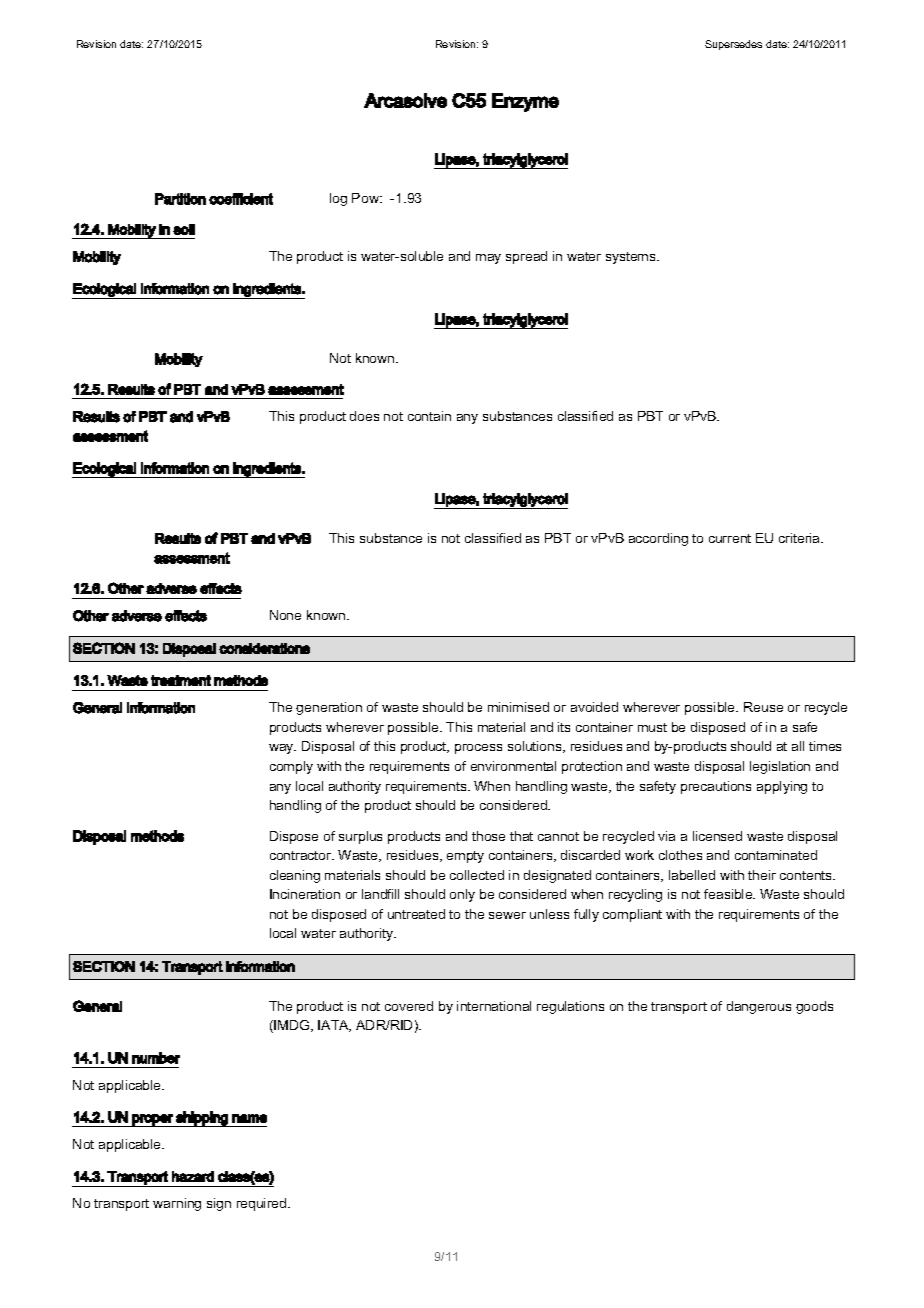  What do you see at coordinates (291, 767) in the screenshot?
I see `comply` at bounding box center [291, 767].
